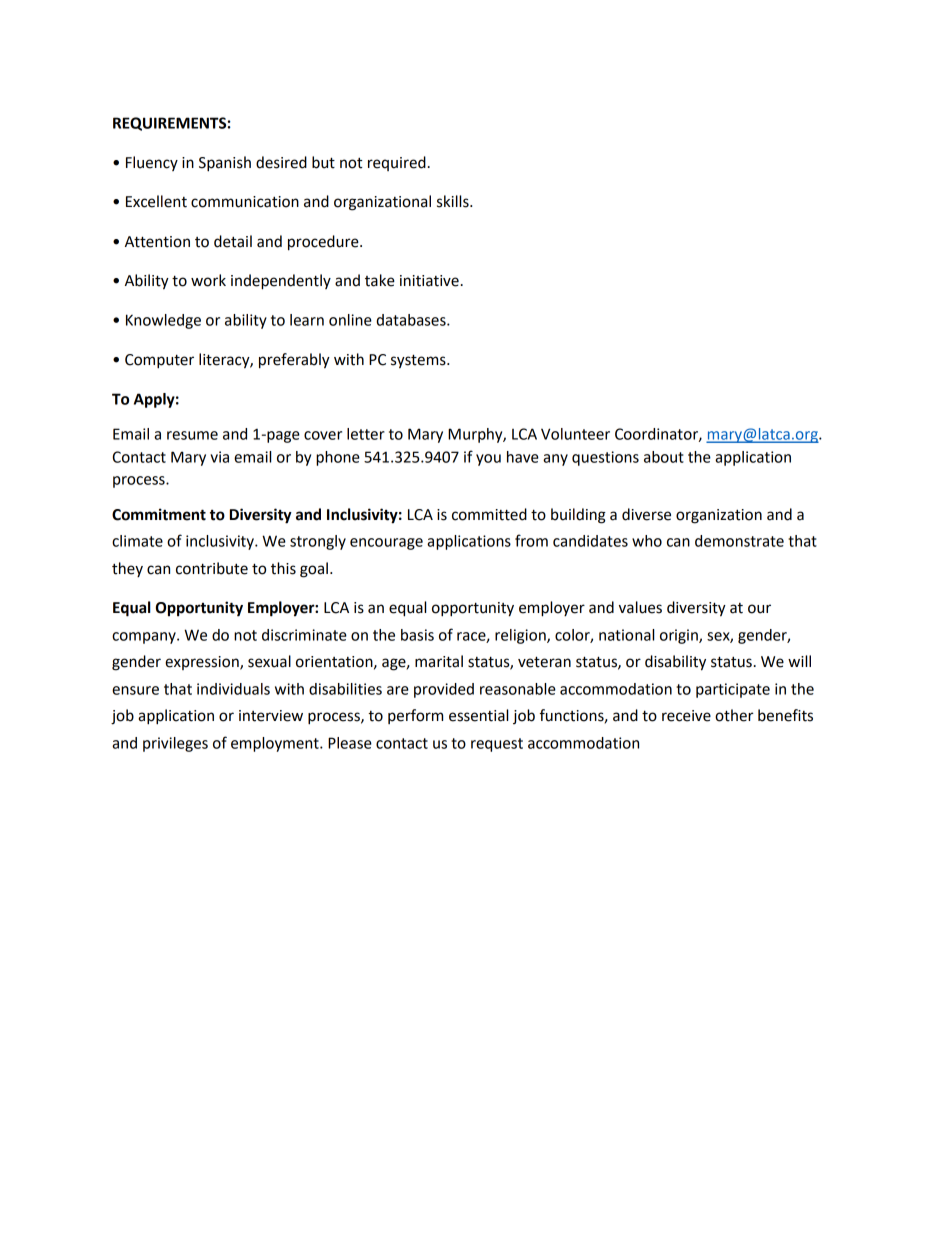  Describe the element at coordinates (219, 457) in the image. I see `via` at that location.
